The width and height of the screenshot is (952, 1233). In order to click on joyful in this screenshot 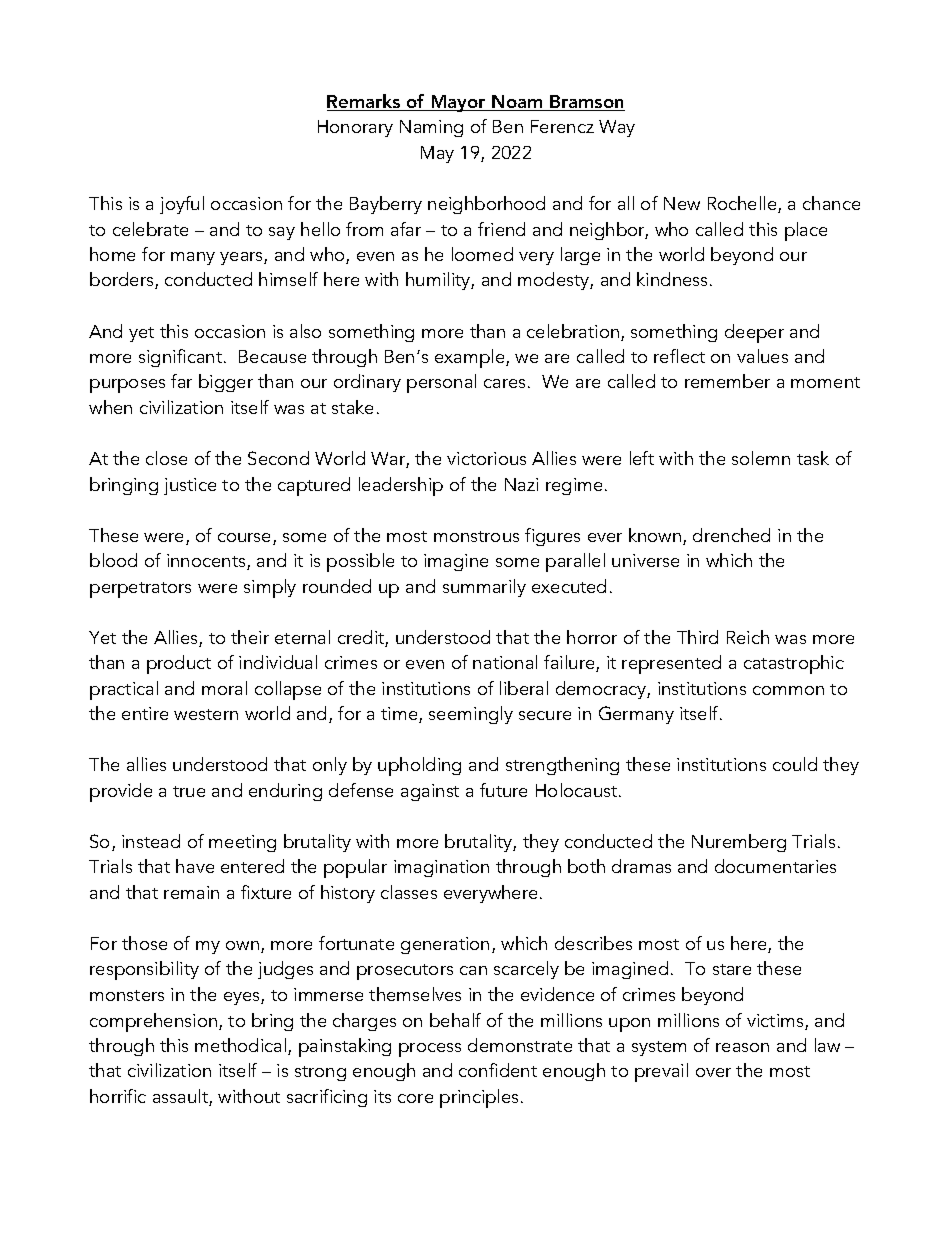, I will do `click(182, 205)`.
